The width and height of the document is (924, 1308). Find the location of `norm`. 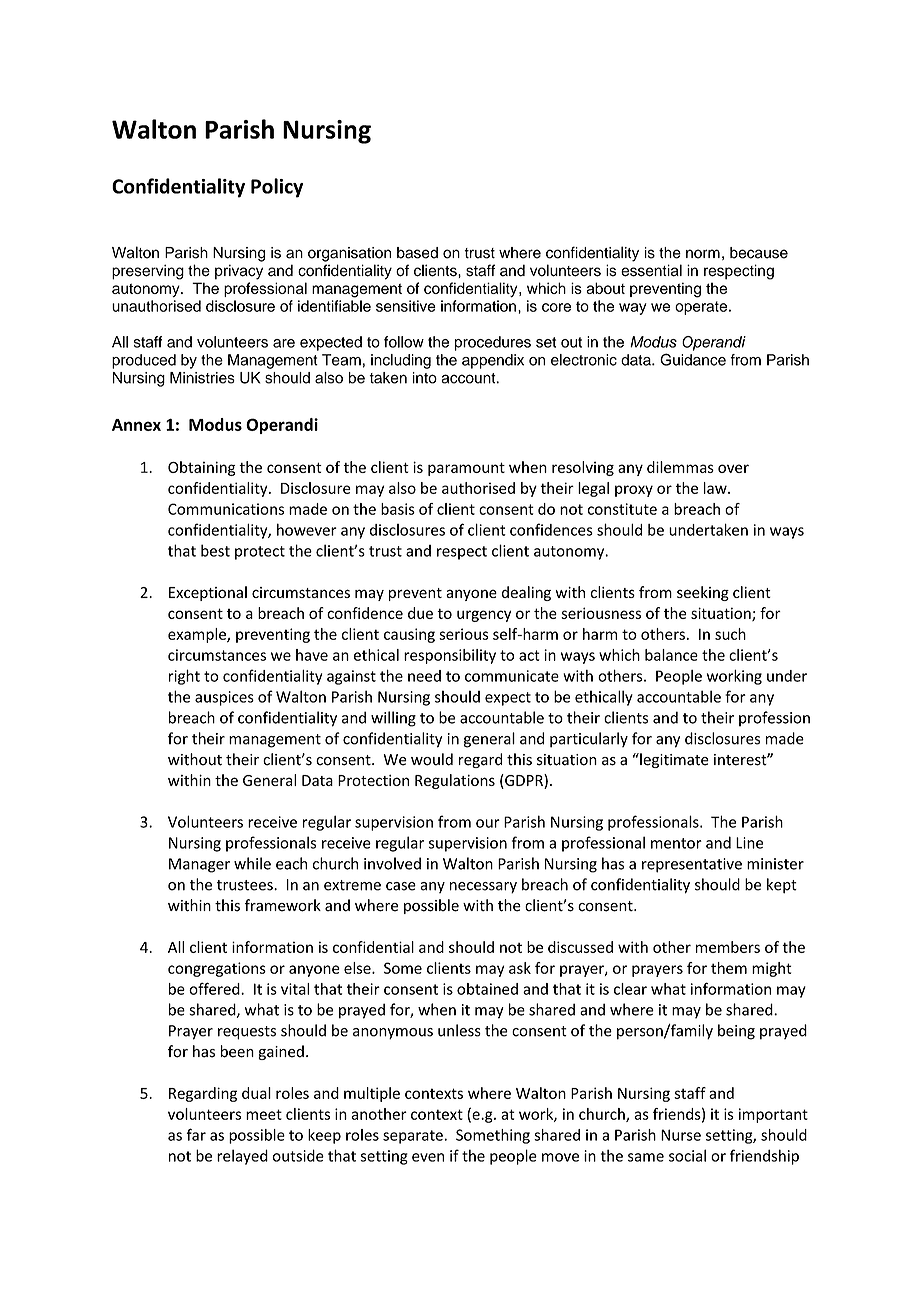

norm is located at coordinates (703, 254).
